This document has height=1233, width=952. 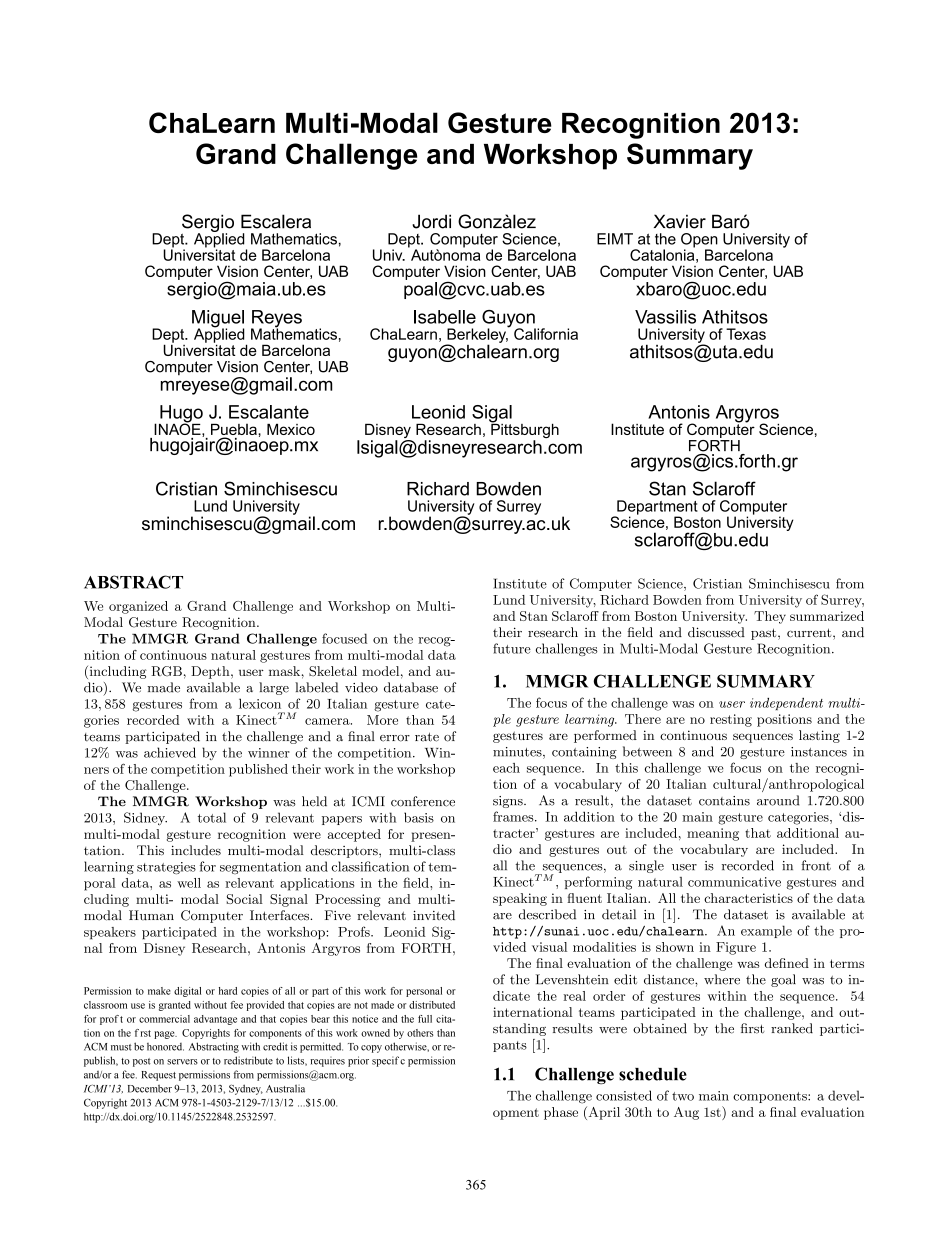 I want to click on around, so click(x=778, y=800).
